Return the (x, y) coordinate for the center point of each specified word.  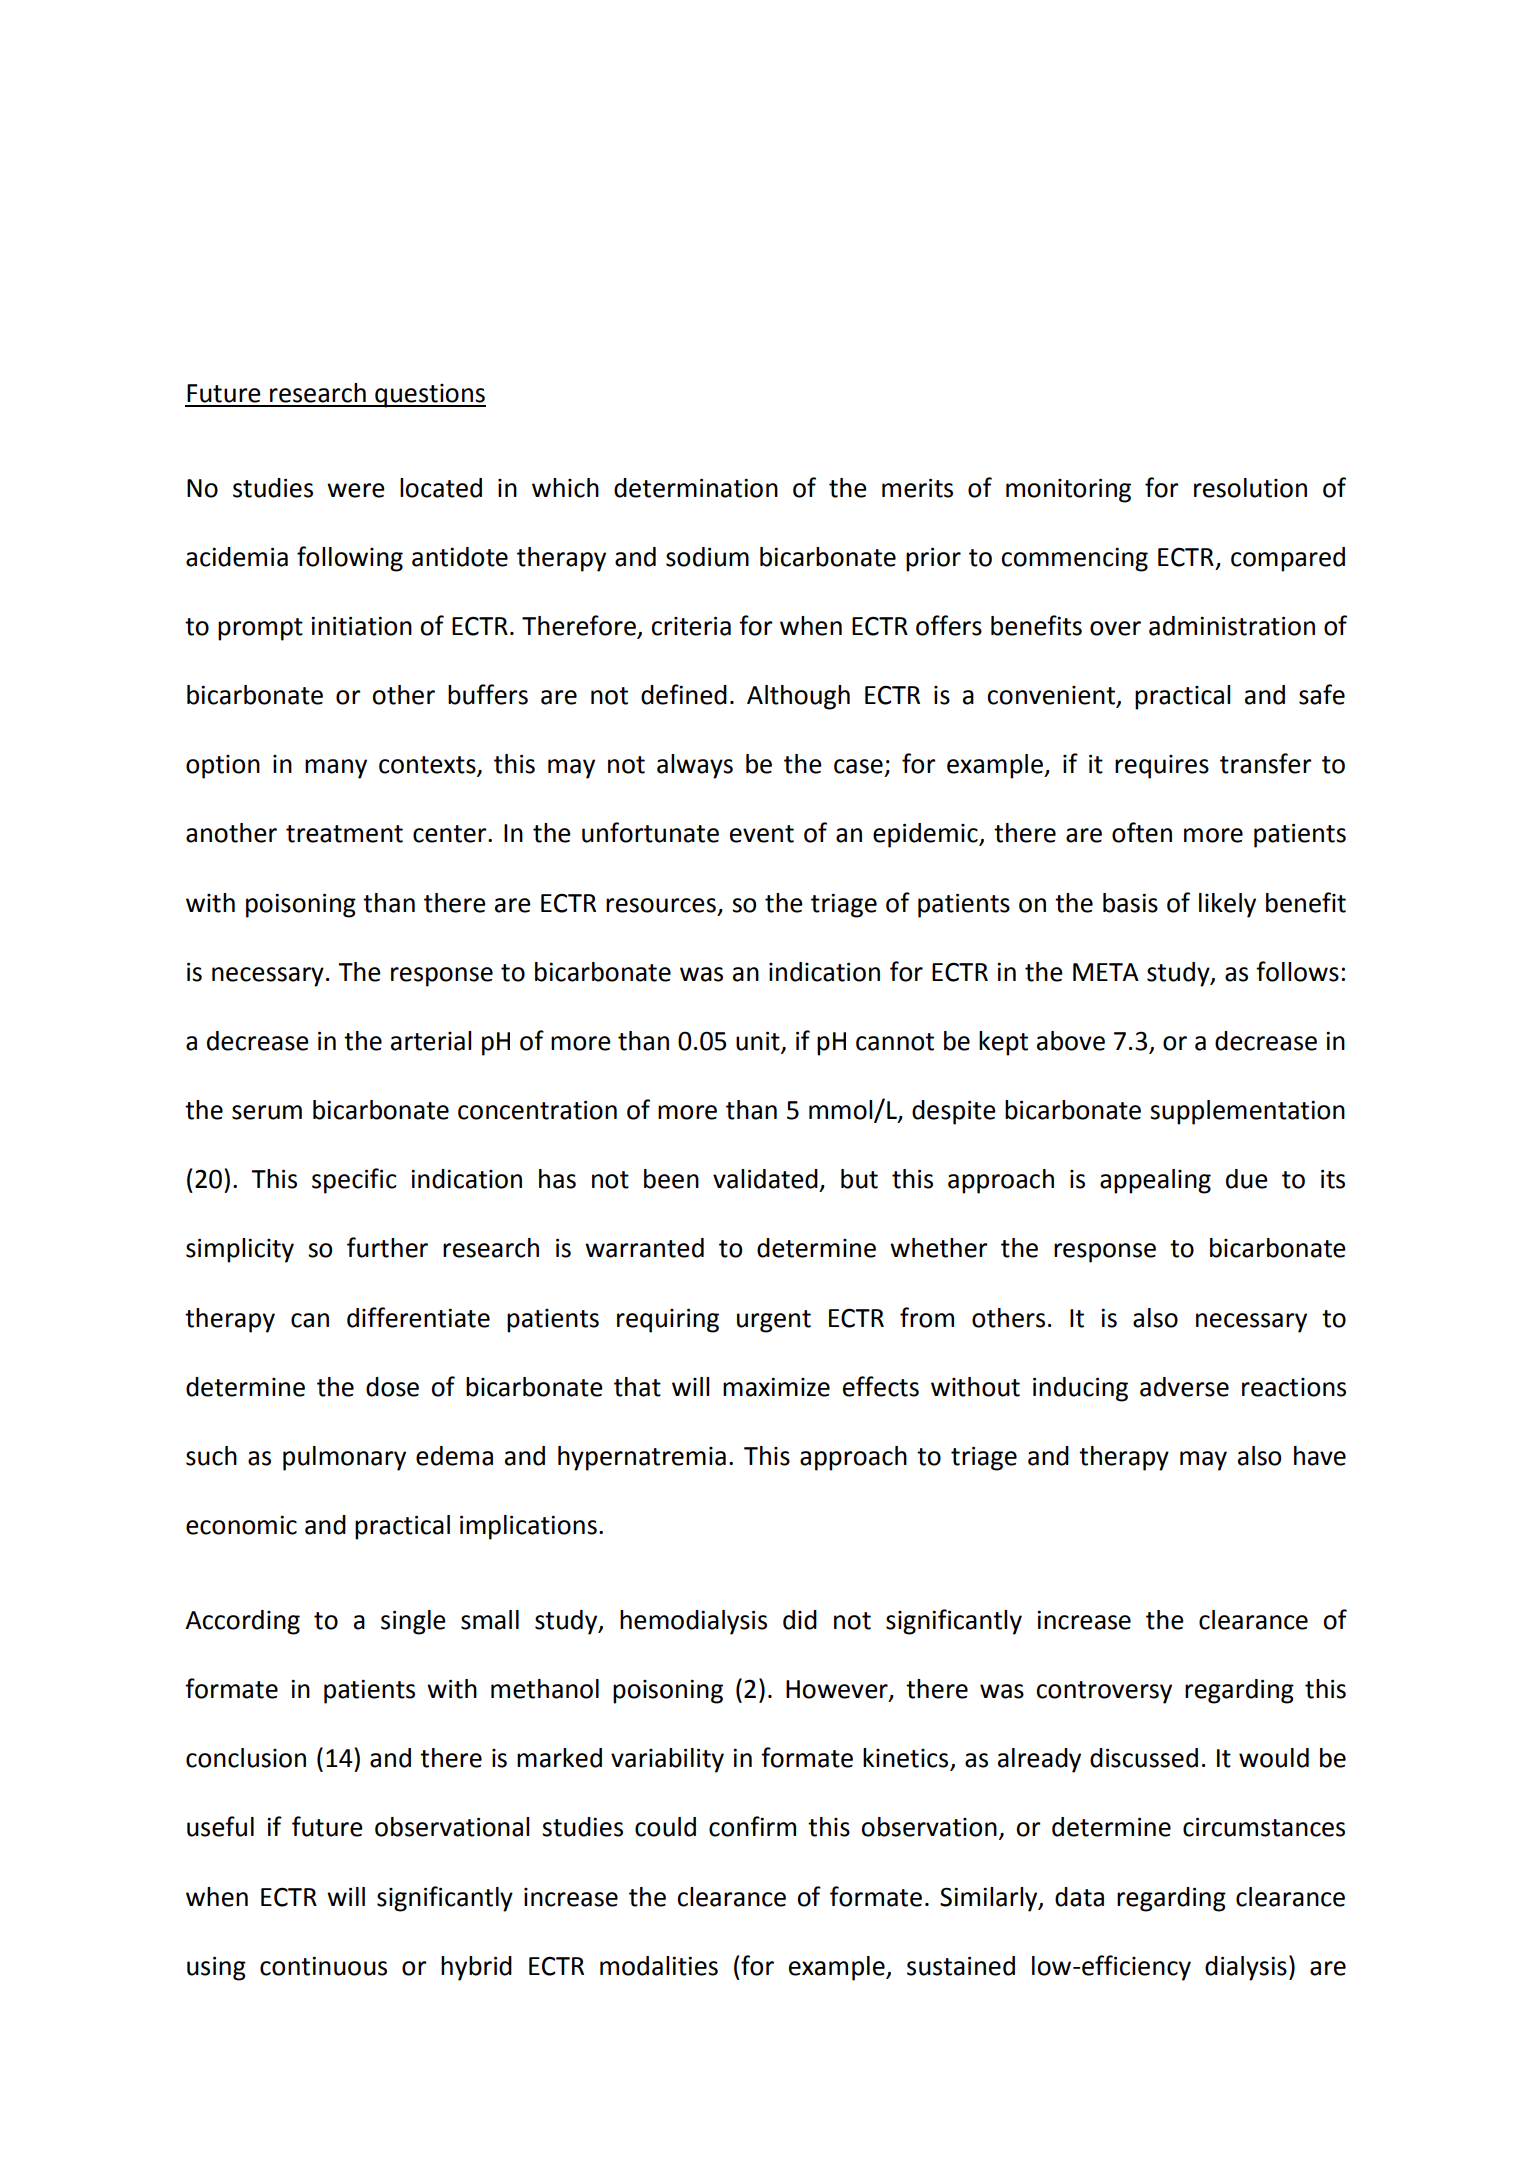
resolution (1250, 488)
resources (661, 905)
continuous (323, 1966)
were (356, 490)
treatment (344, 834)
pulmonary (344, 1458)
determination (696, 488)
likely (1227, 905)
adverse (1184, 1387)
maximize (776, 1387)
